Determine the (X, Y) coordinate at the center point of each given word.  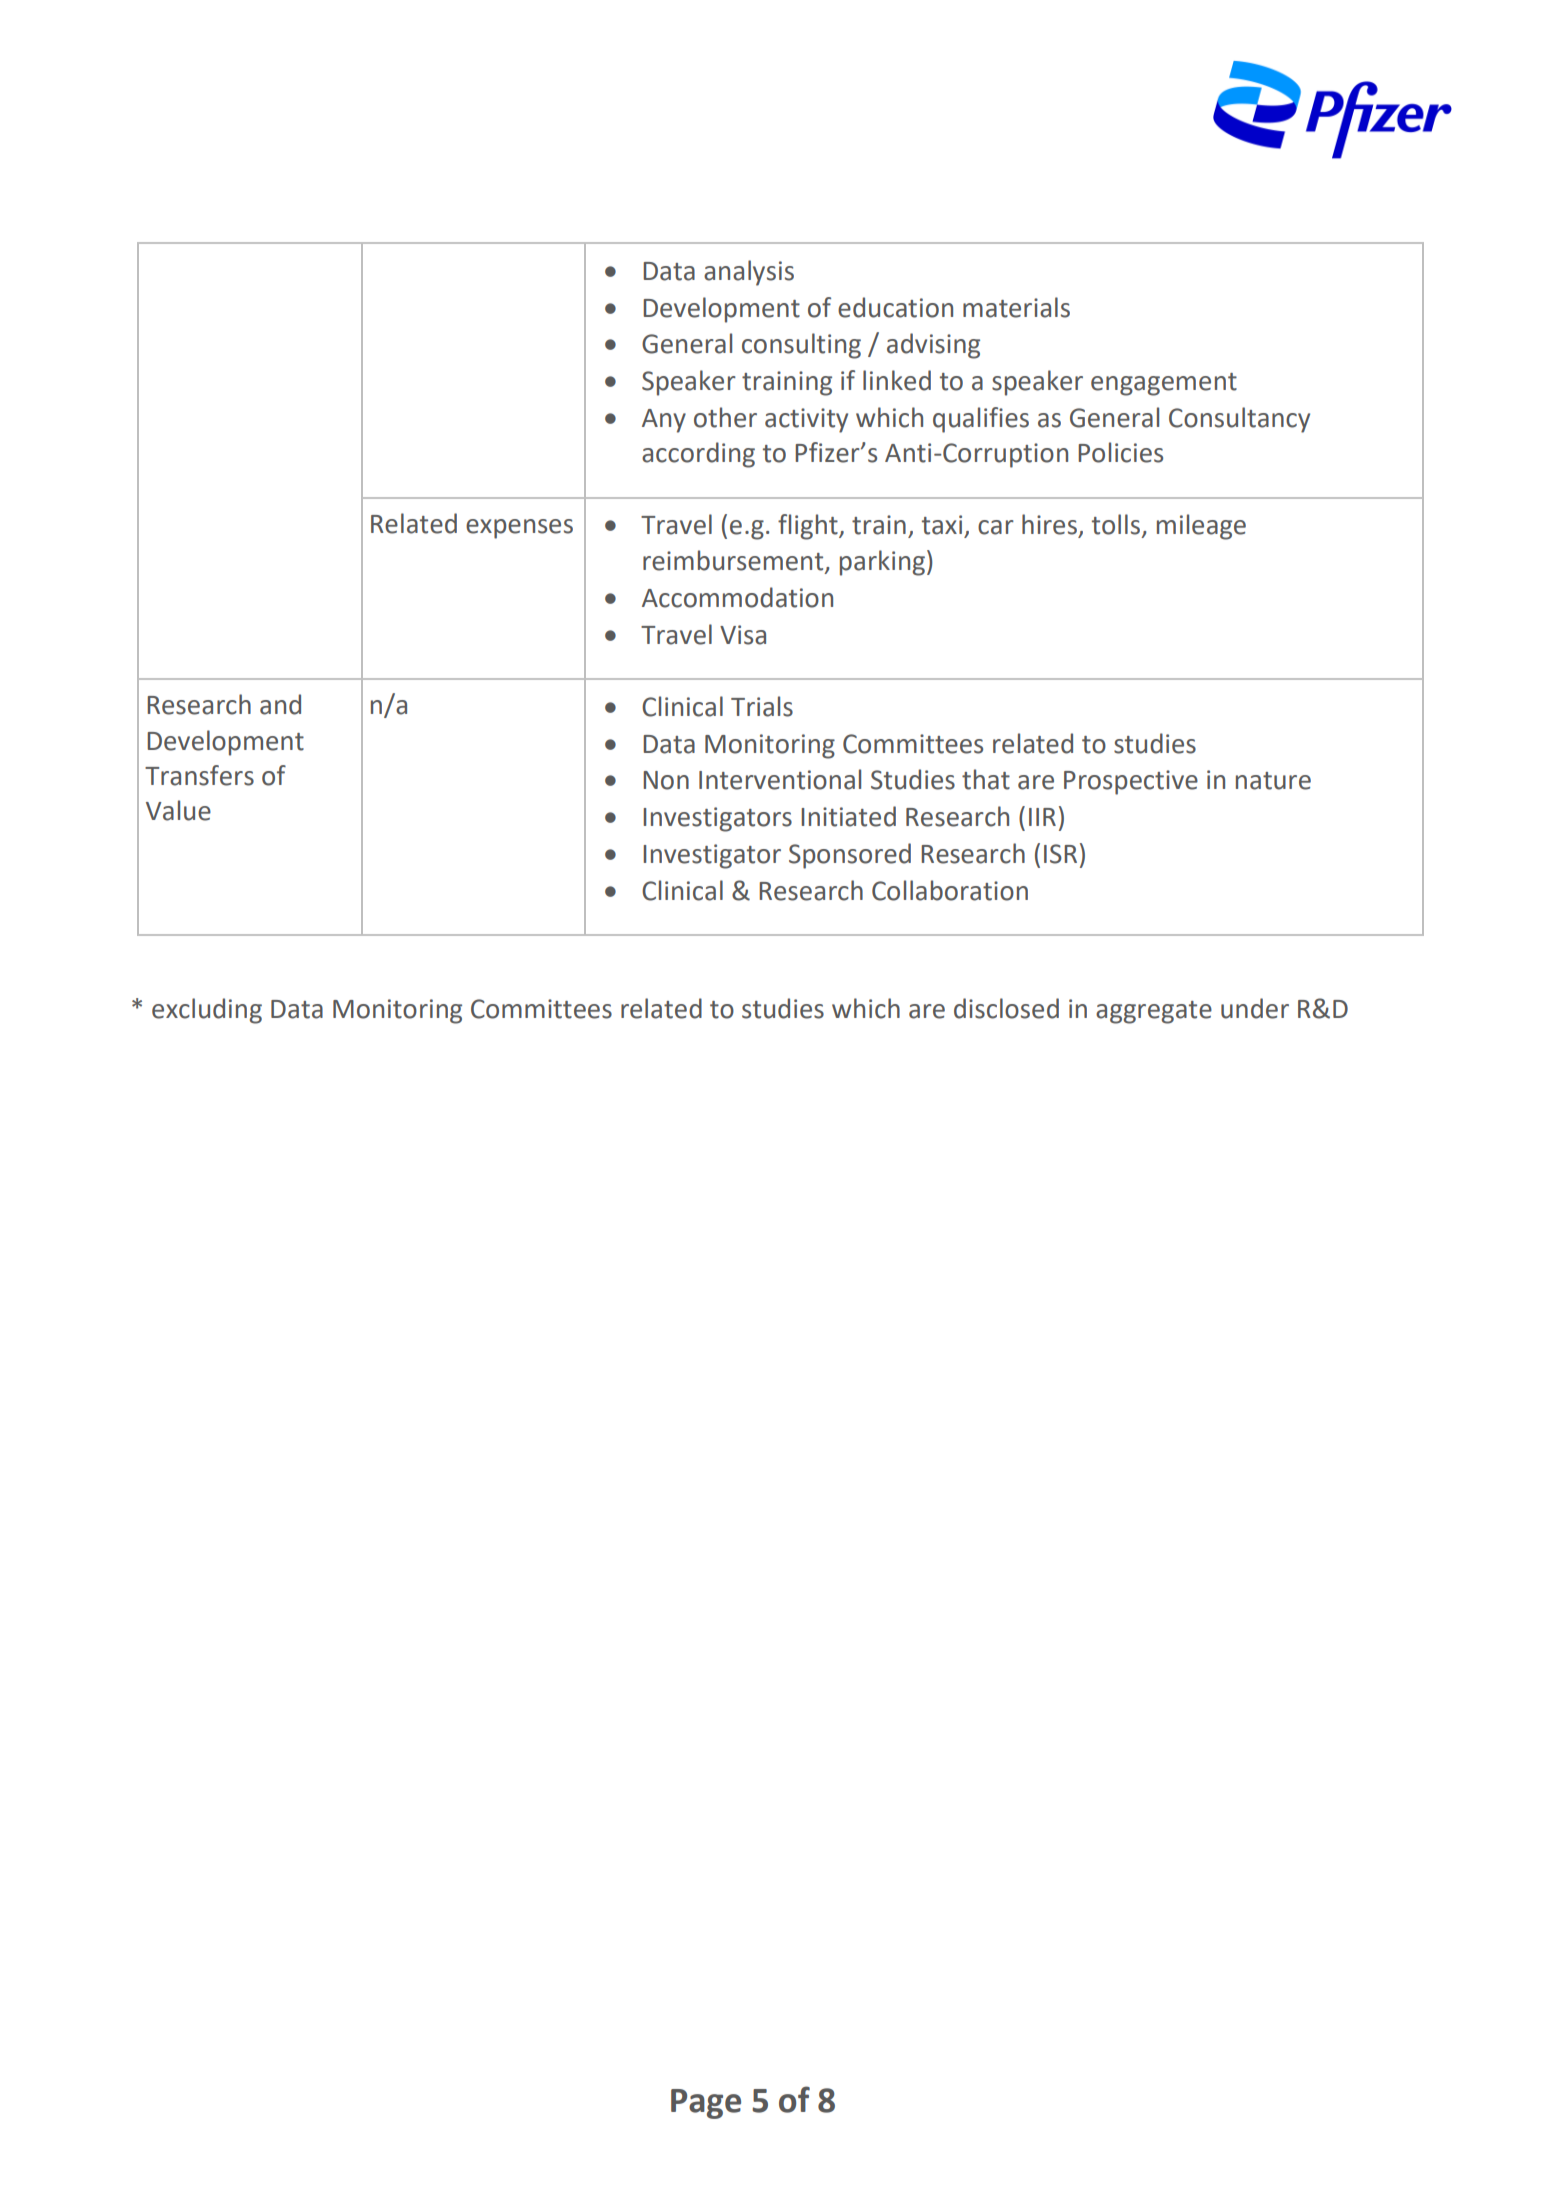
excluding (207, 1011)
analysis (749, 273)
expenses (519, 529)
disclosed (1006, 1008)
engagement (1164, 384)
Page (706, 2104)
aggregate (1154, 1012)
